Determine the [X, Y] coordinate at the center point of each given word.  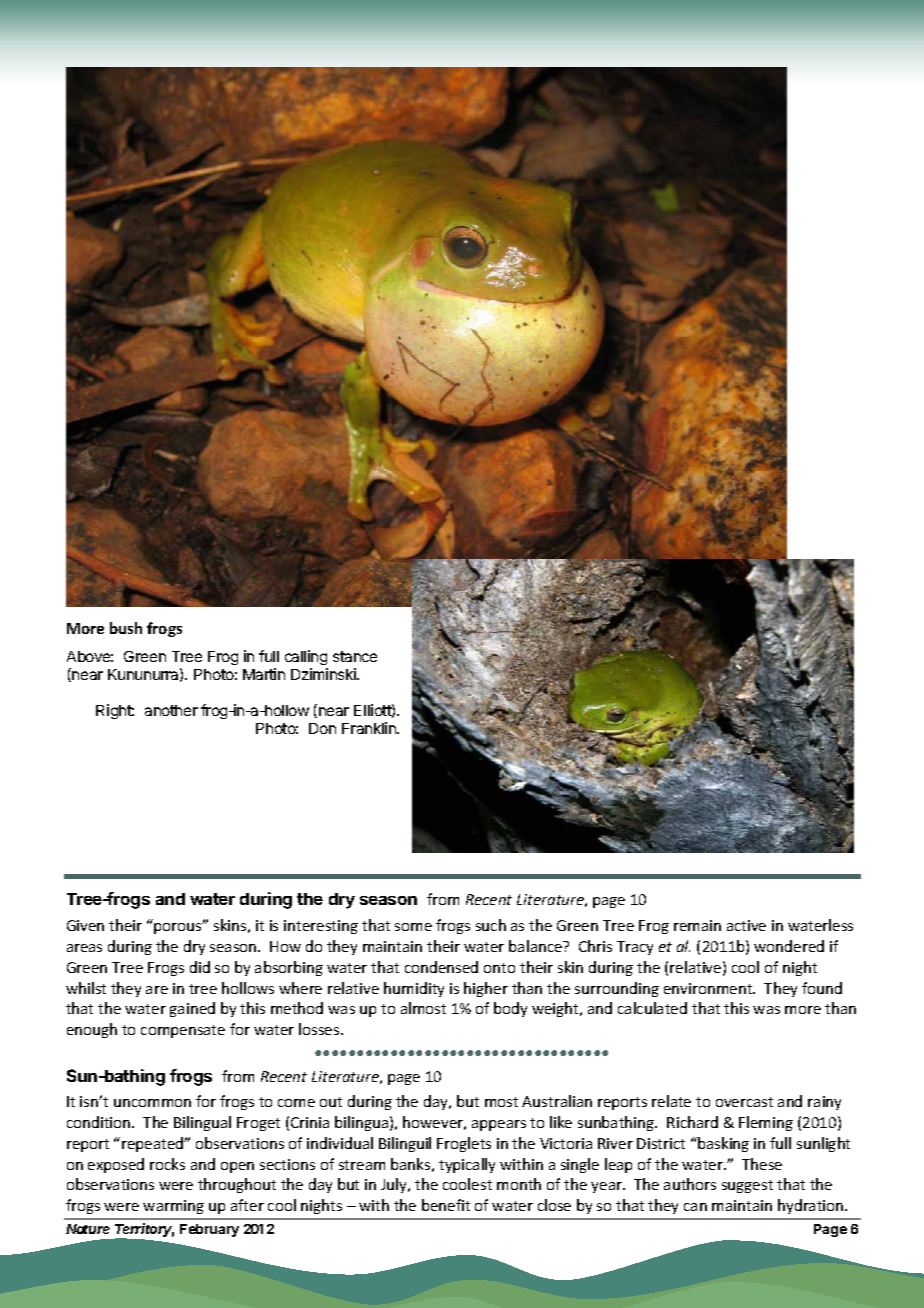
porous [179, 927]
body [510, 1009]
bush [126, 628]
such [491, 925]
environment [709, 988]
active [746, 925]
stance [355, 656]
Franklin [370, 728]
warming [173, 1207]
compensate [183, 1031]
